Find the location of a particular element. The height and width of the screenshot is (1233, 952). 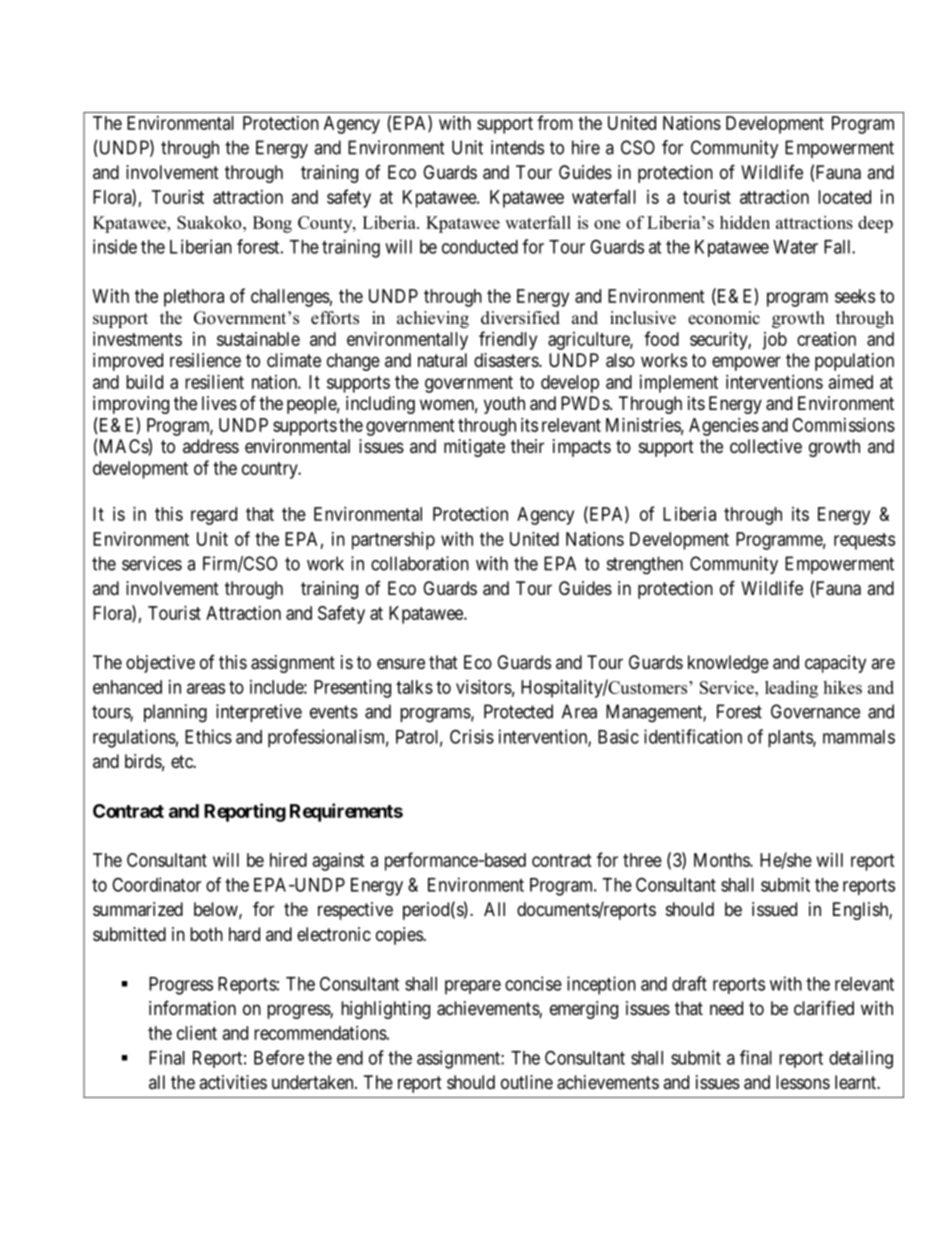

Crisis is located at coordinates (472, 736).
